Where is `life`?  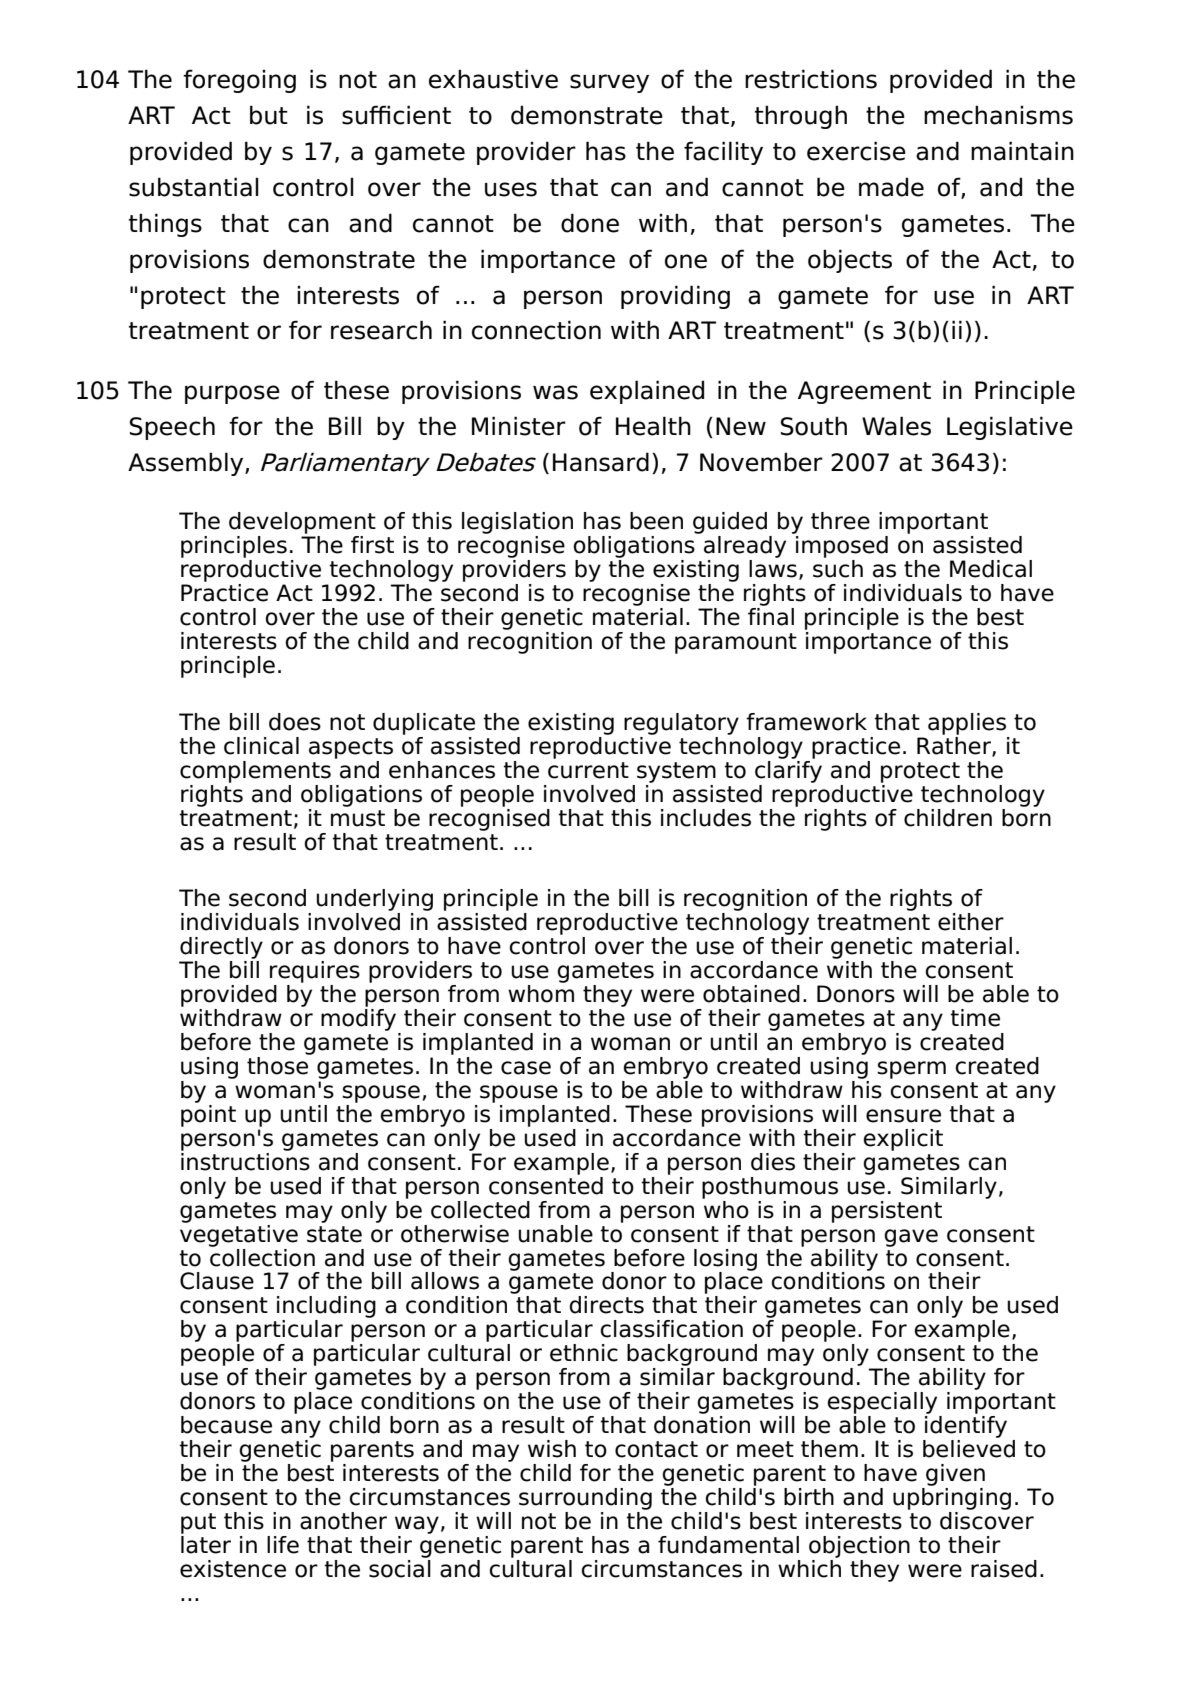
life is located at coordinates (283, 1545).
